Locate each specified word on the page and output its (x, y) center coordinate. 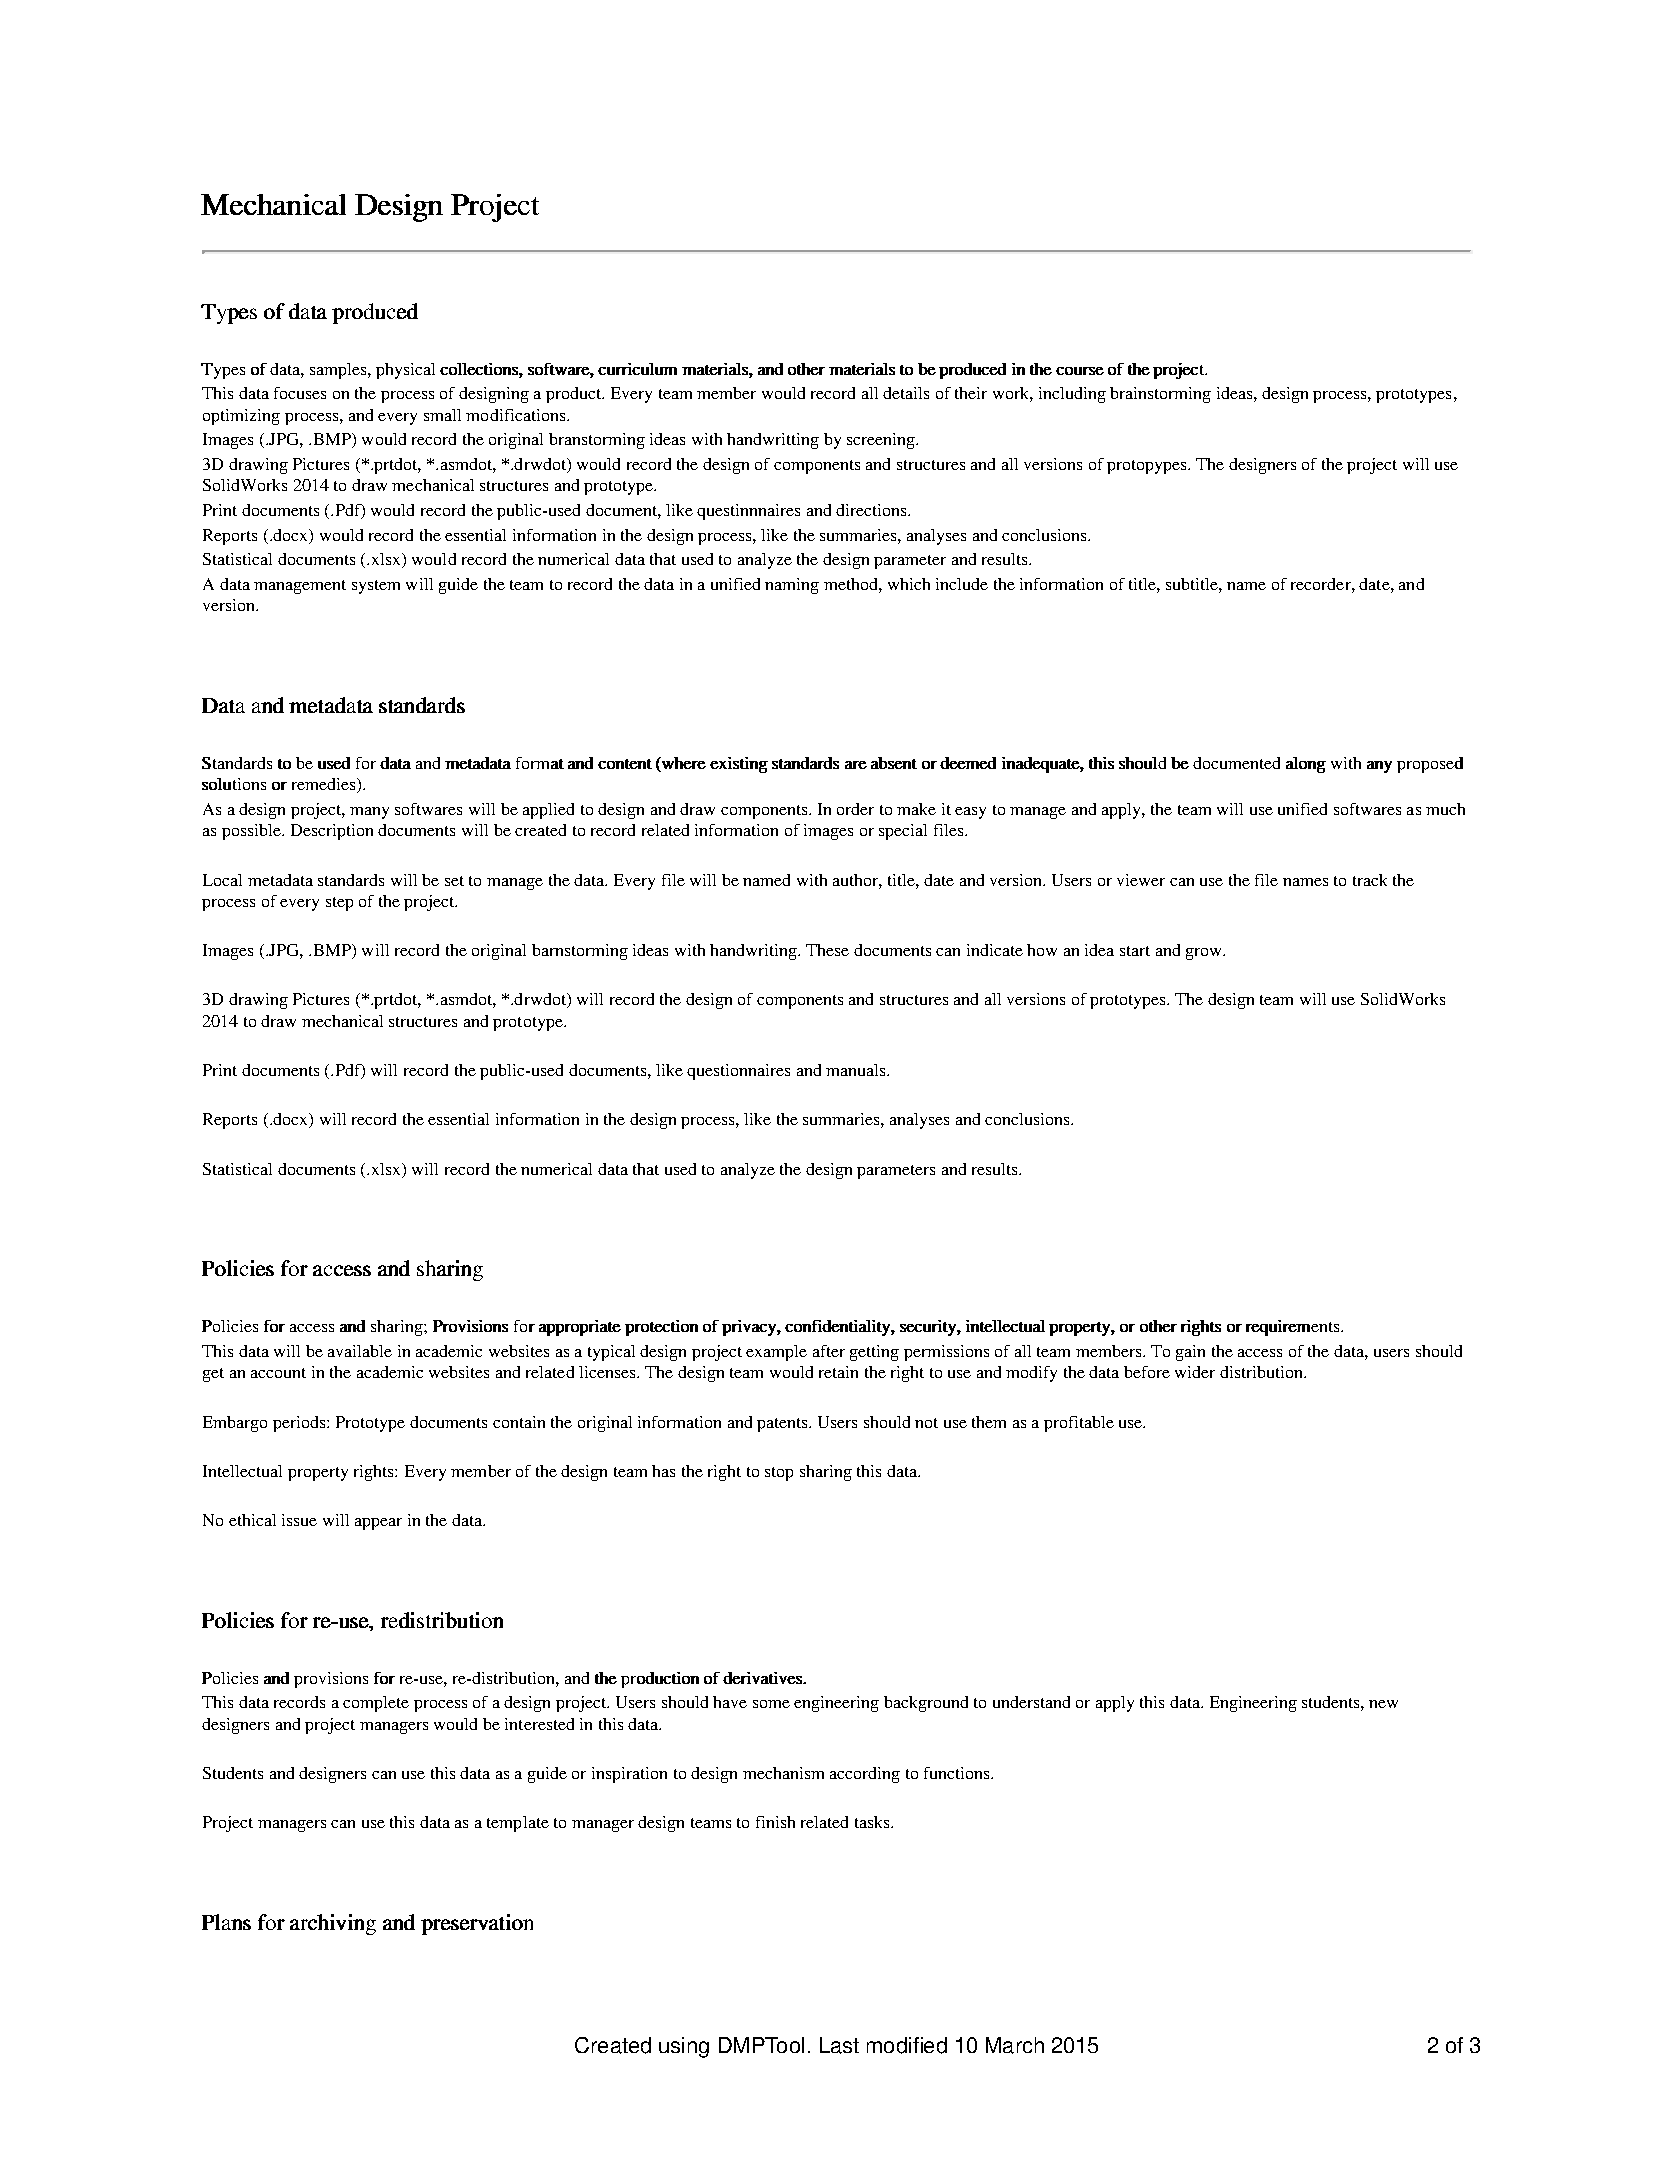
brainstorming (1160, 395)
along (1306, 765)
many (369, 813)
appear (378, 1524)
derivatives (763, 1678)
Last (839, 2045)
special (903, 832)
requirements (1294, 1328)
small (442, 415)
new (1383, 1704)
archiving (333, 1924)
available (360, 1351)
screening (882, 441)
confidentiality (838, 1328)
